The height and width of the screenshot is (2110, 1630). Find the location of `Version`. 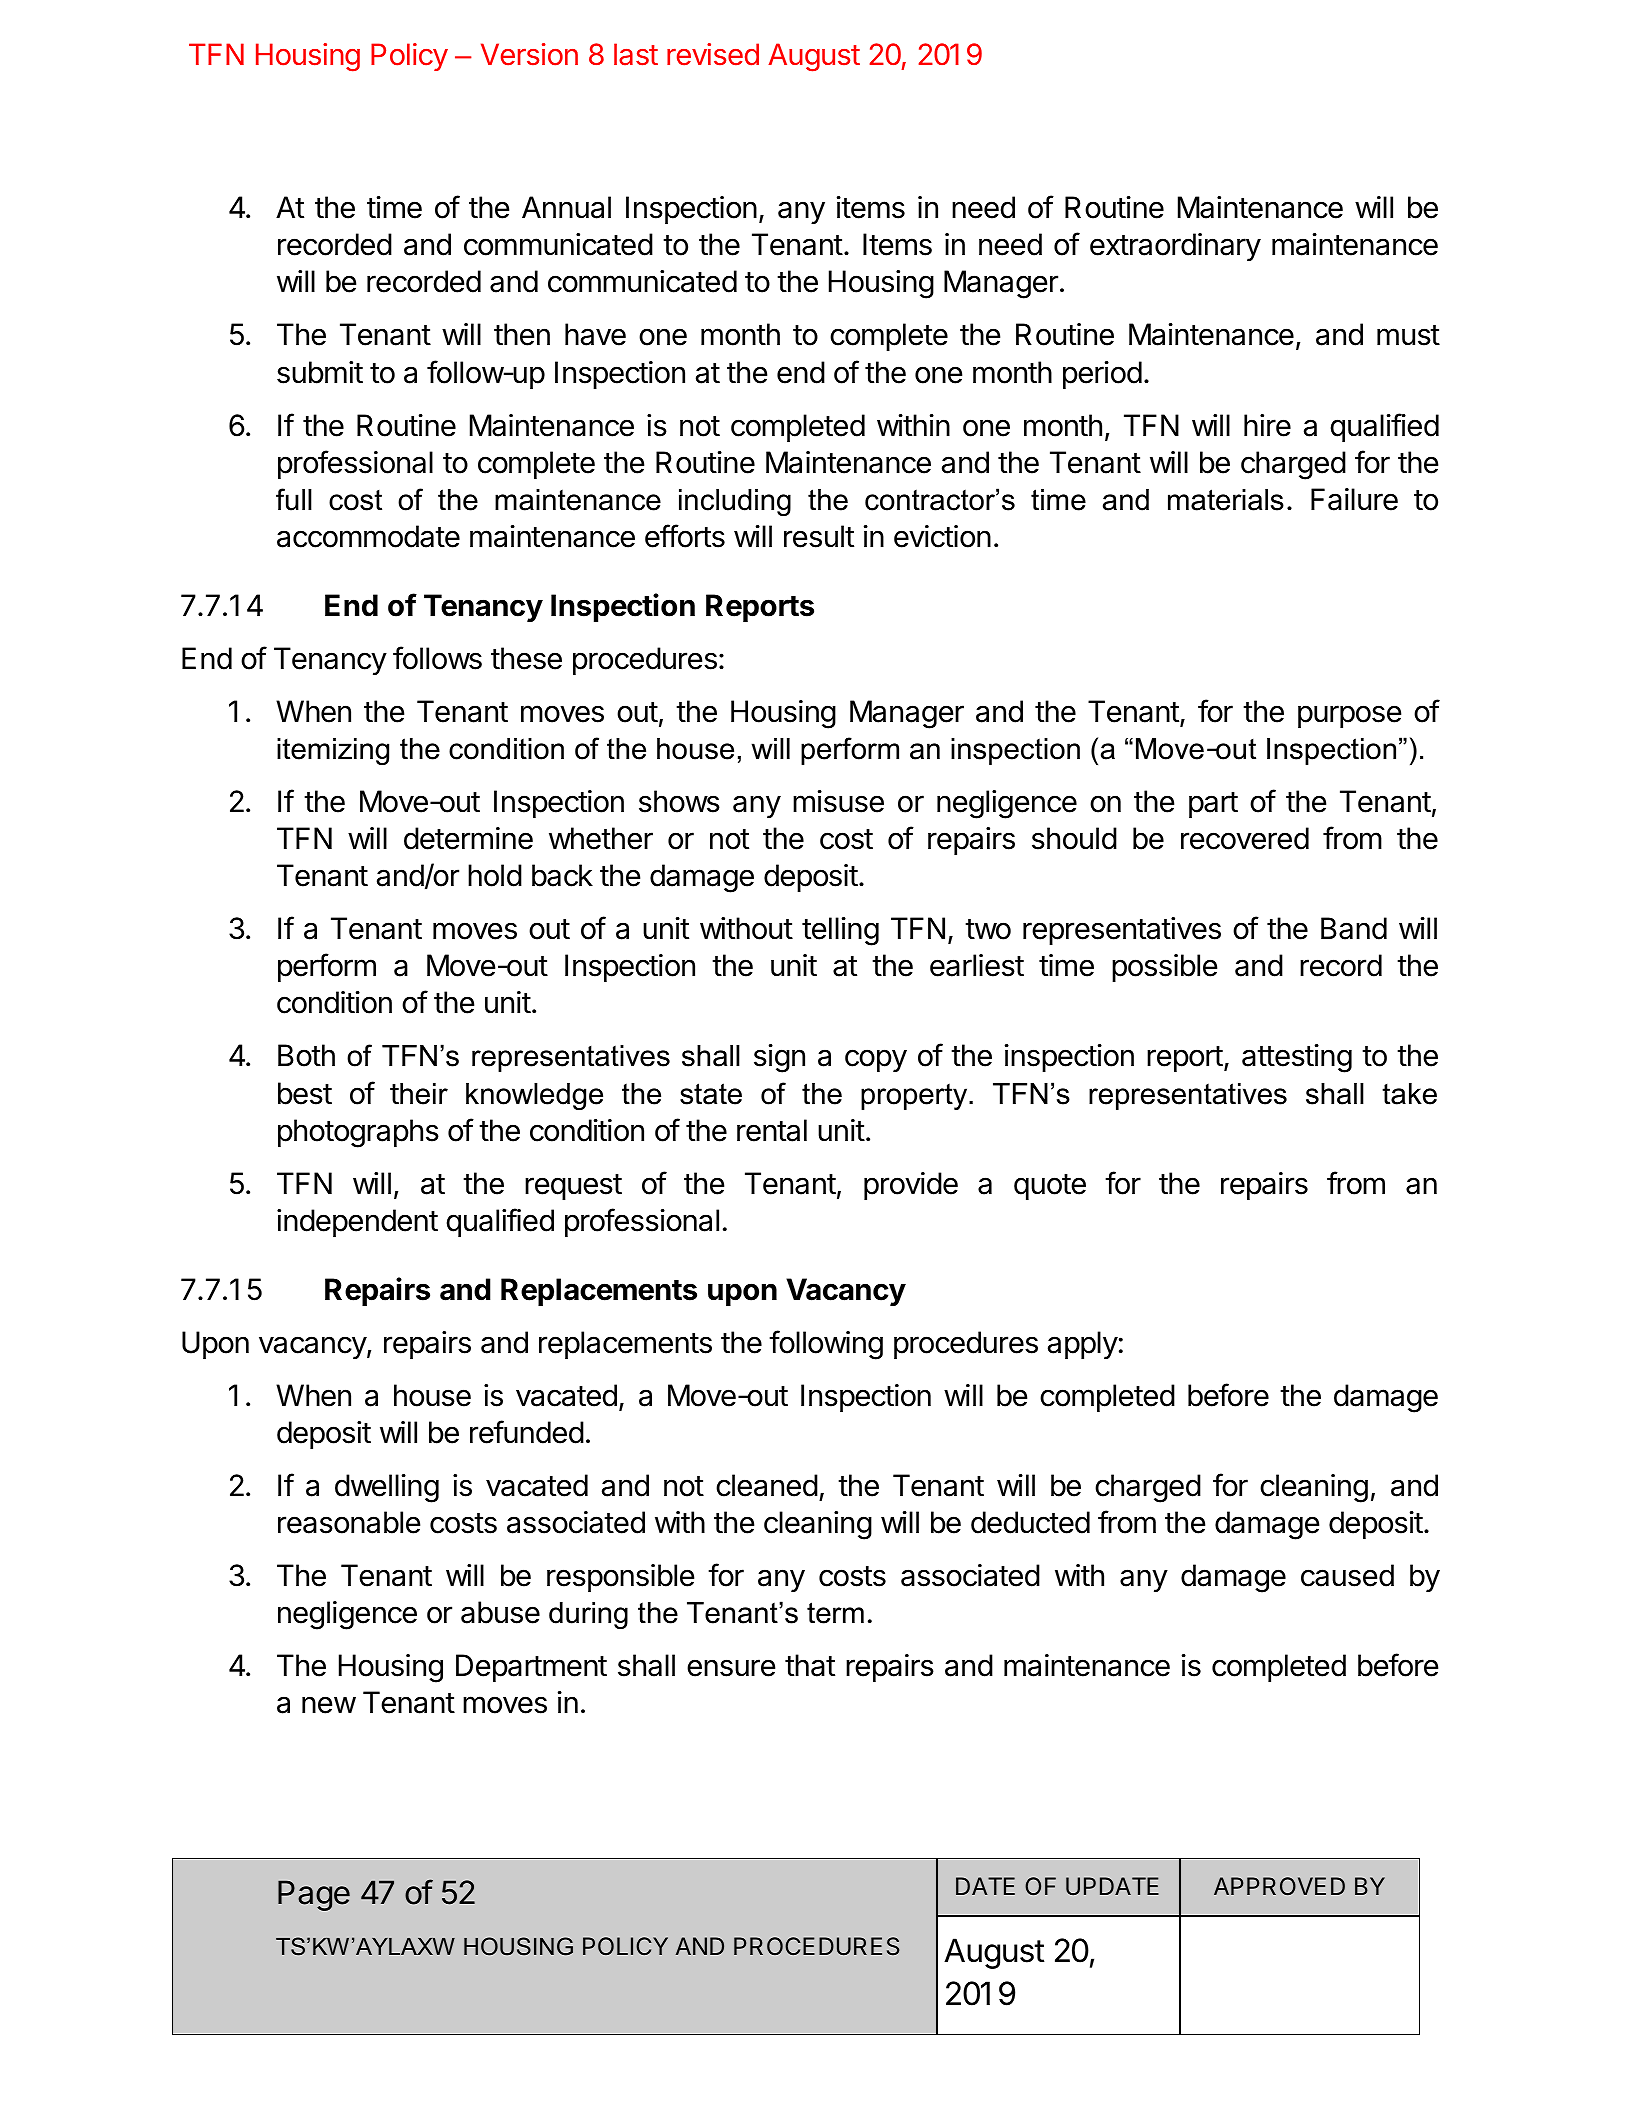

Version is located at coordinates (529, 54).
